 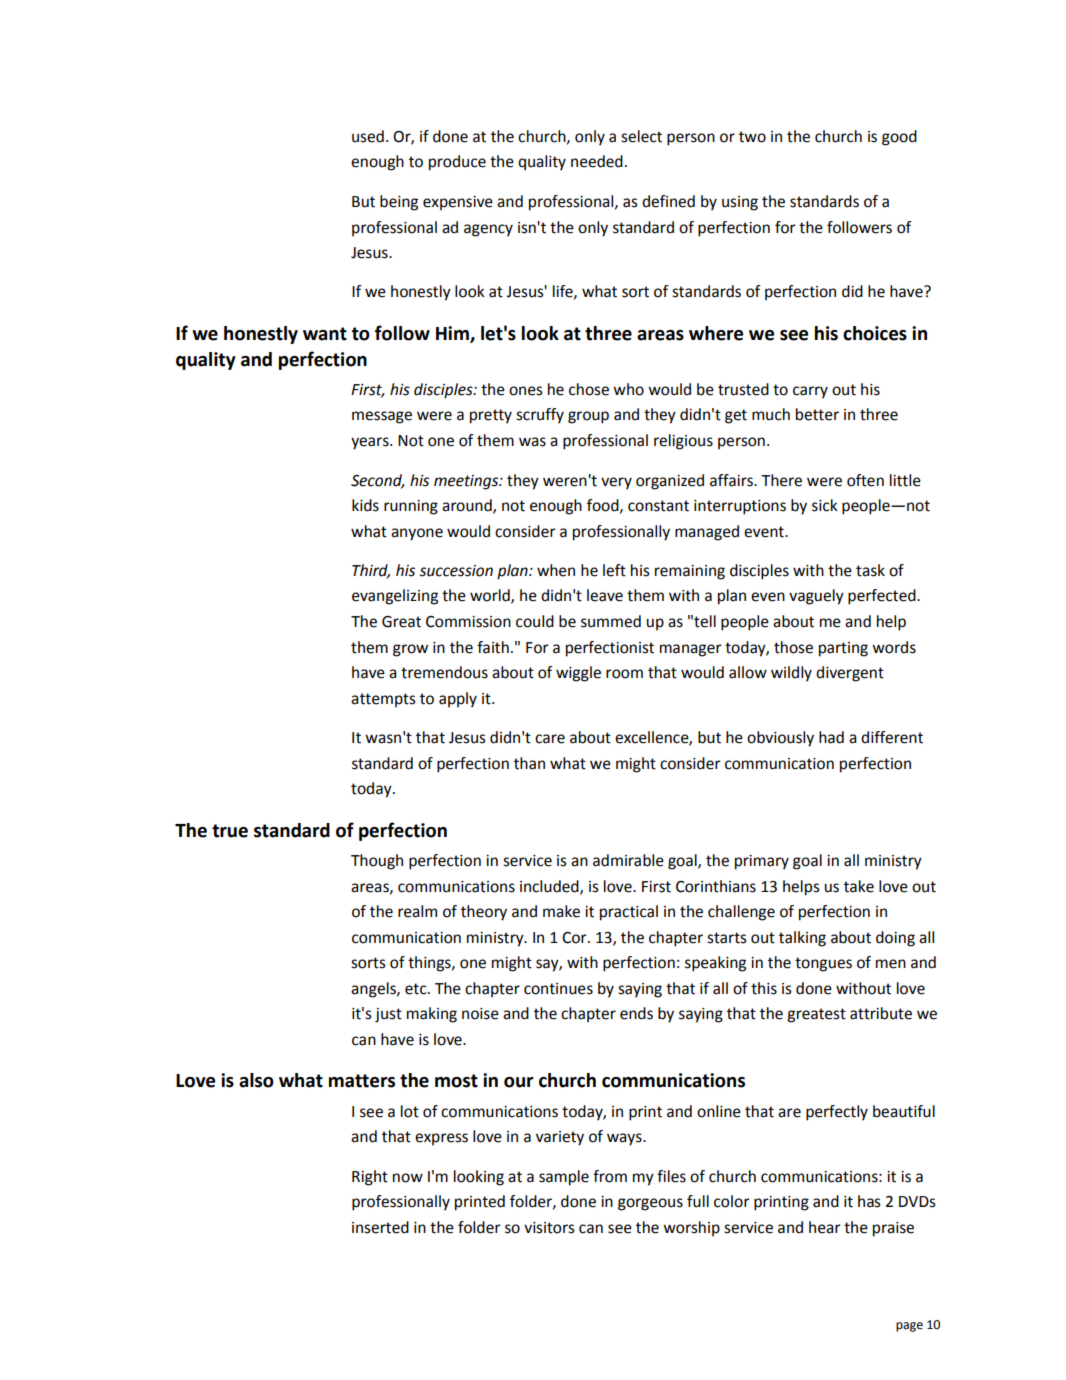 What do you see at coordinates (368, 136) in the page?
I see `used` at bounding box center [368, 136].
